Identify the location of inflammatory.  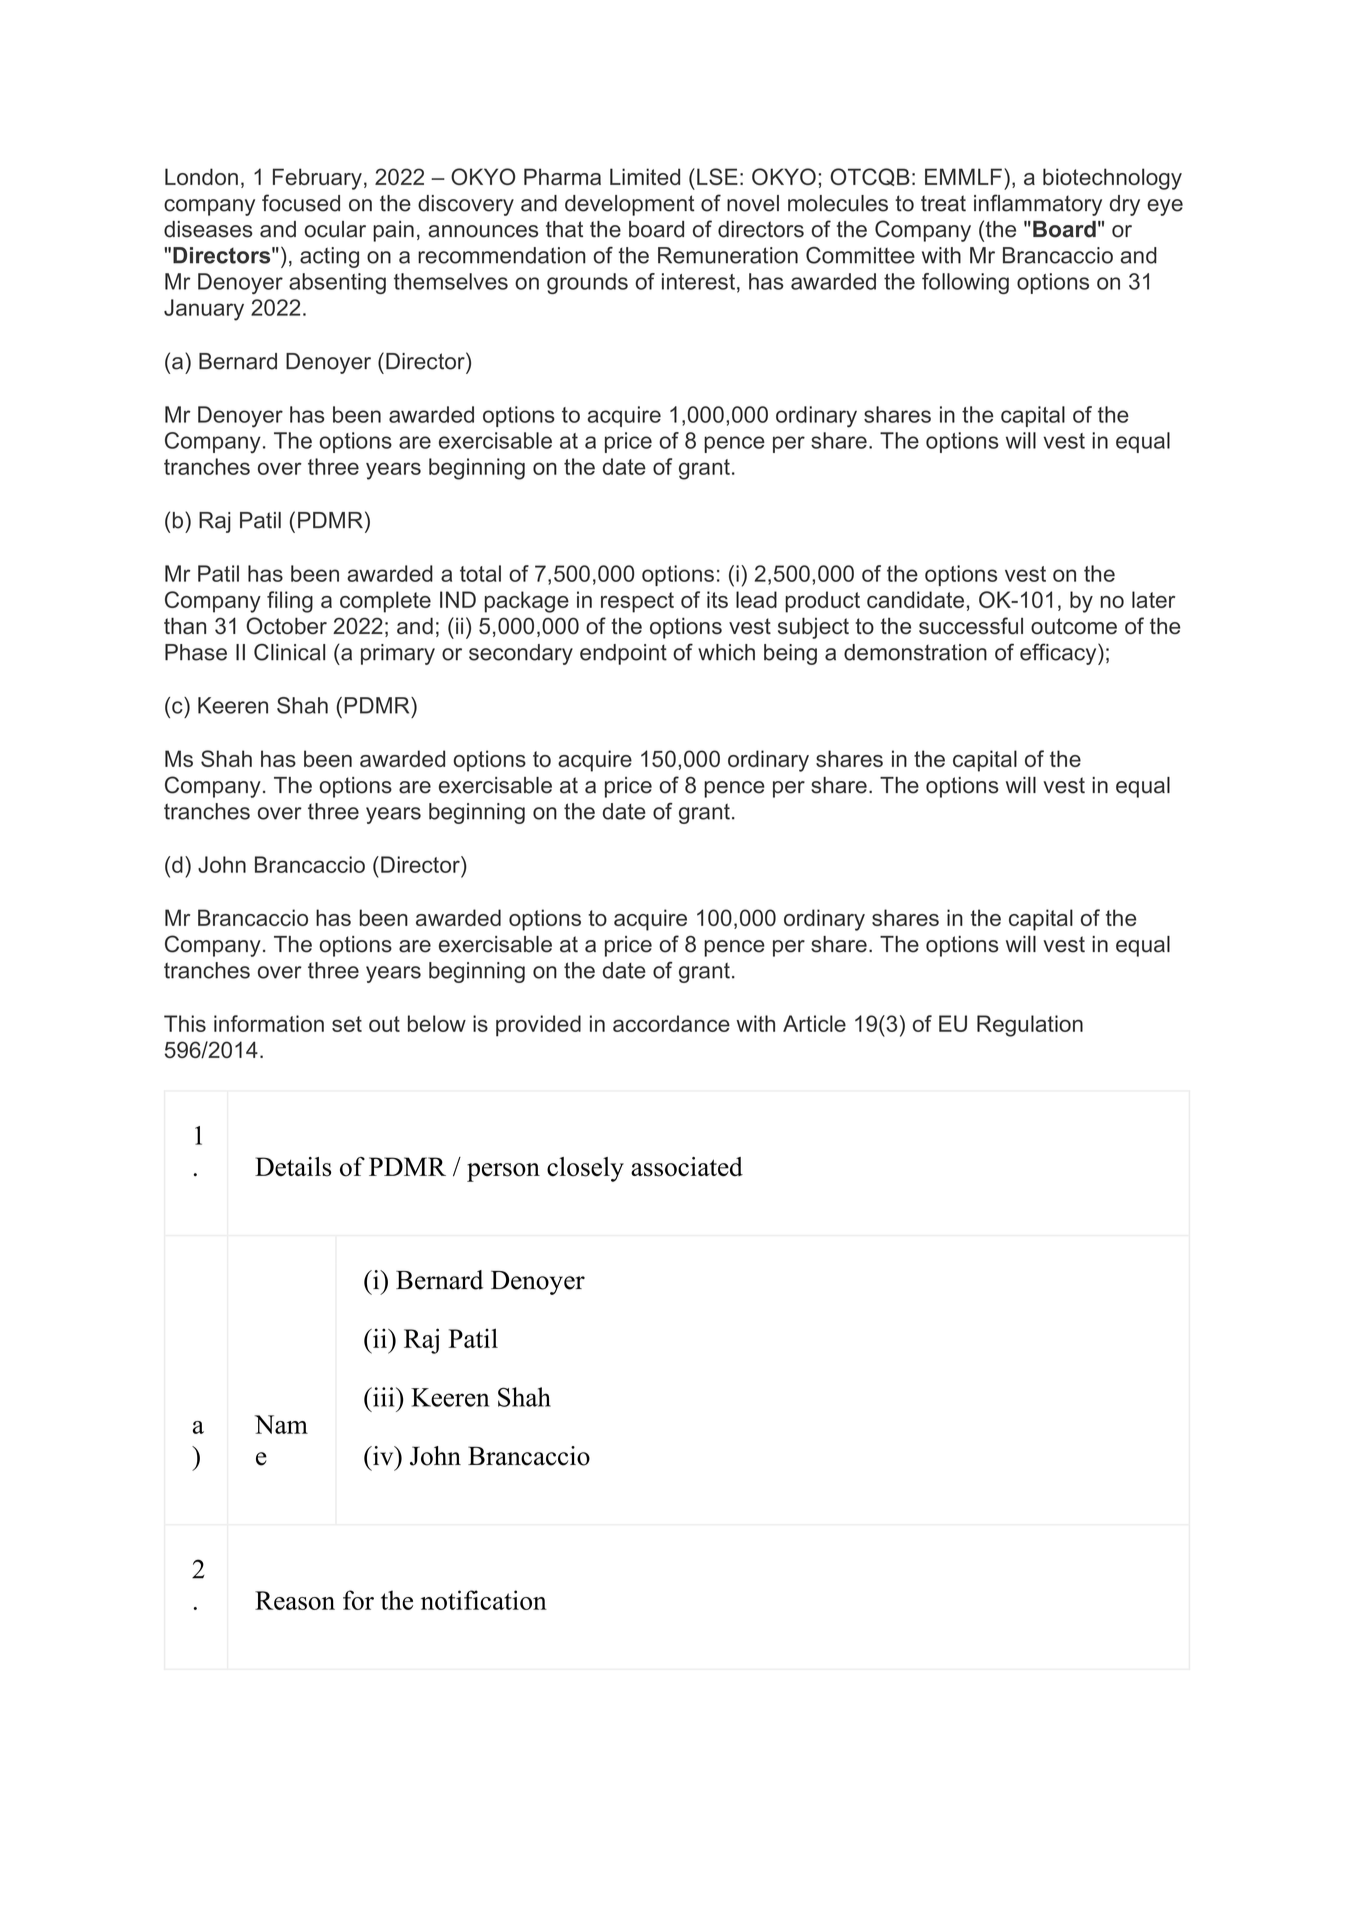
(1038, 205).
